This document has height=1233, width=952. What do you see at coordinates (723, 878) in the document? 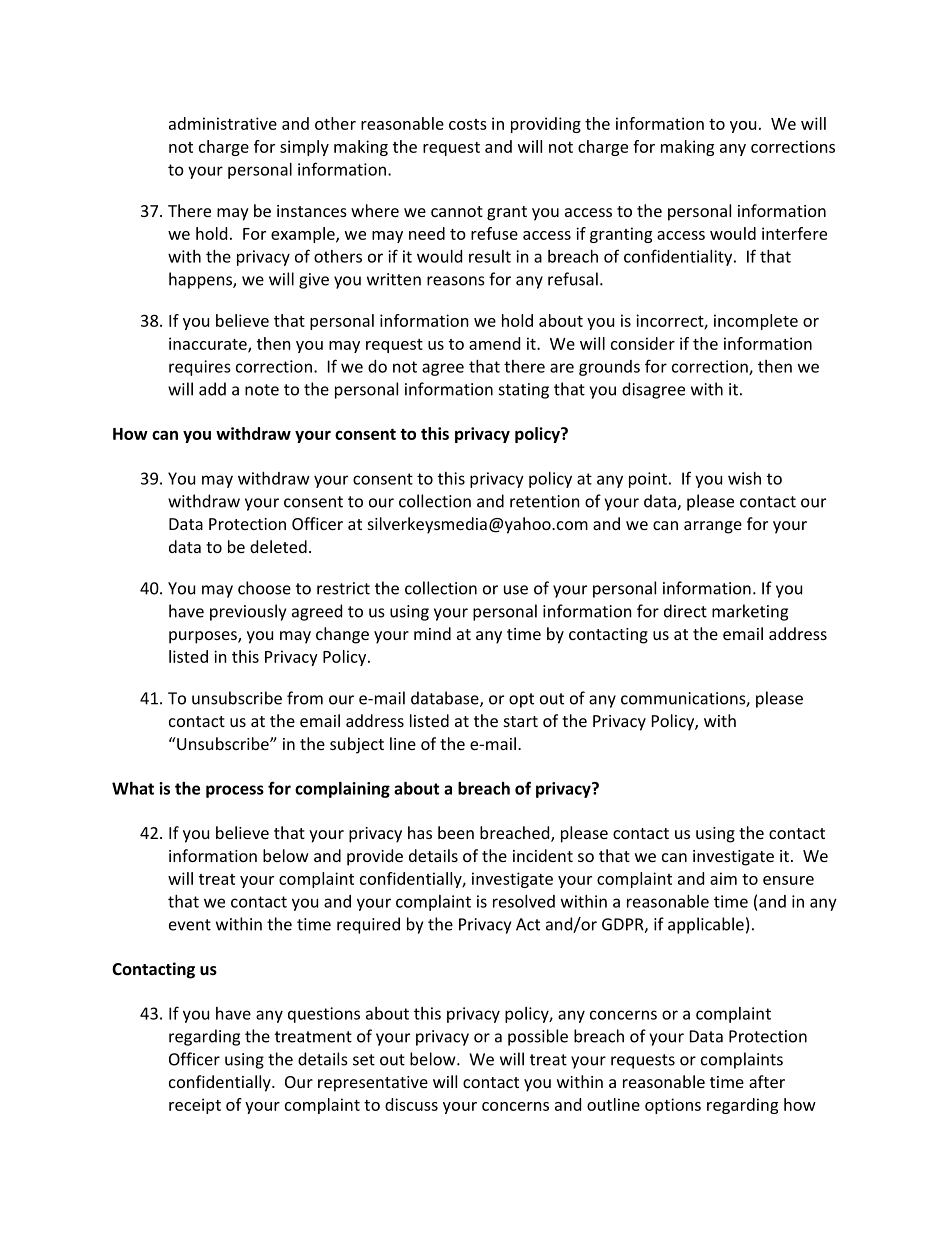
I see `aim` at bounding box center [723, 878].
